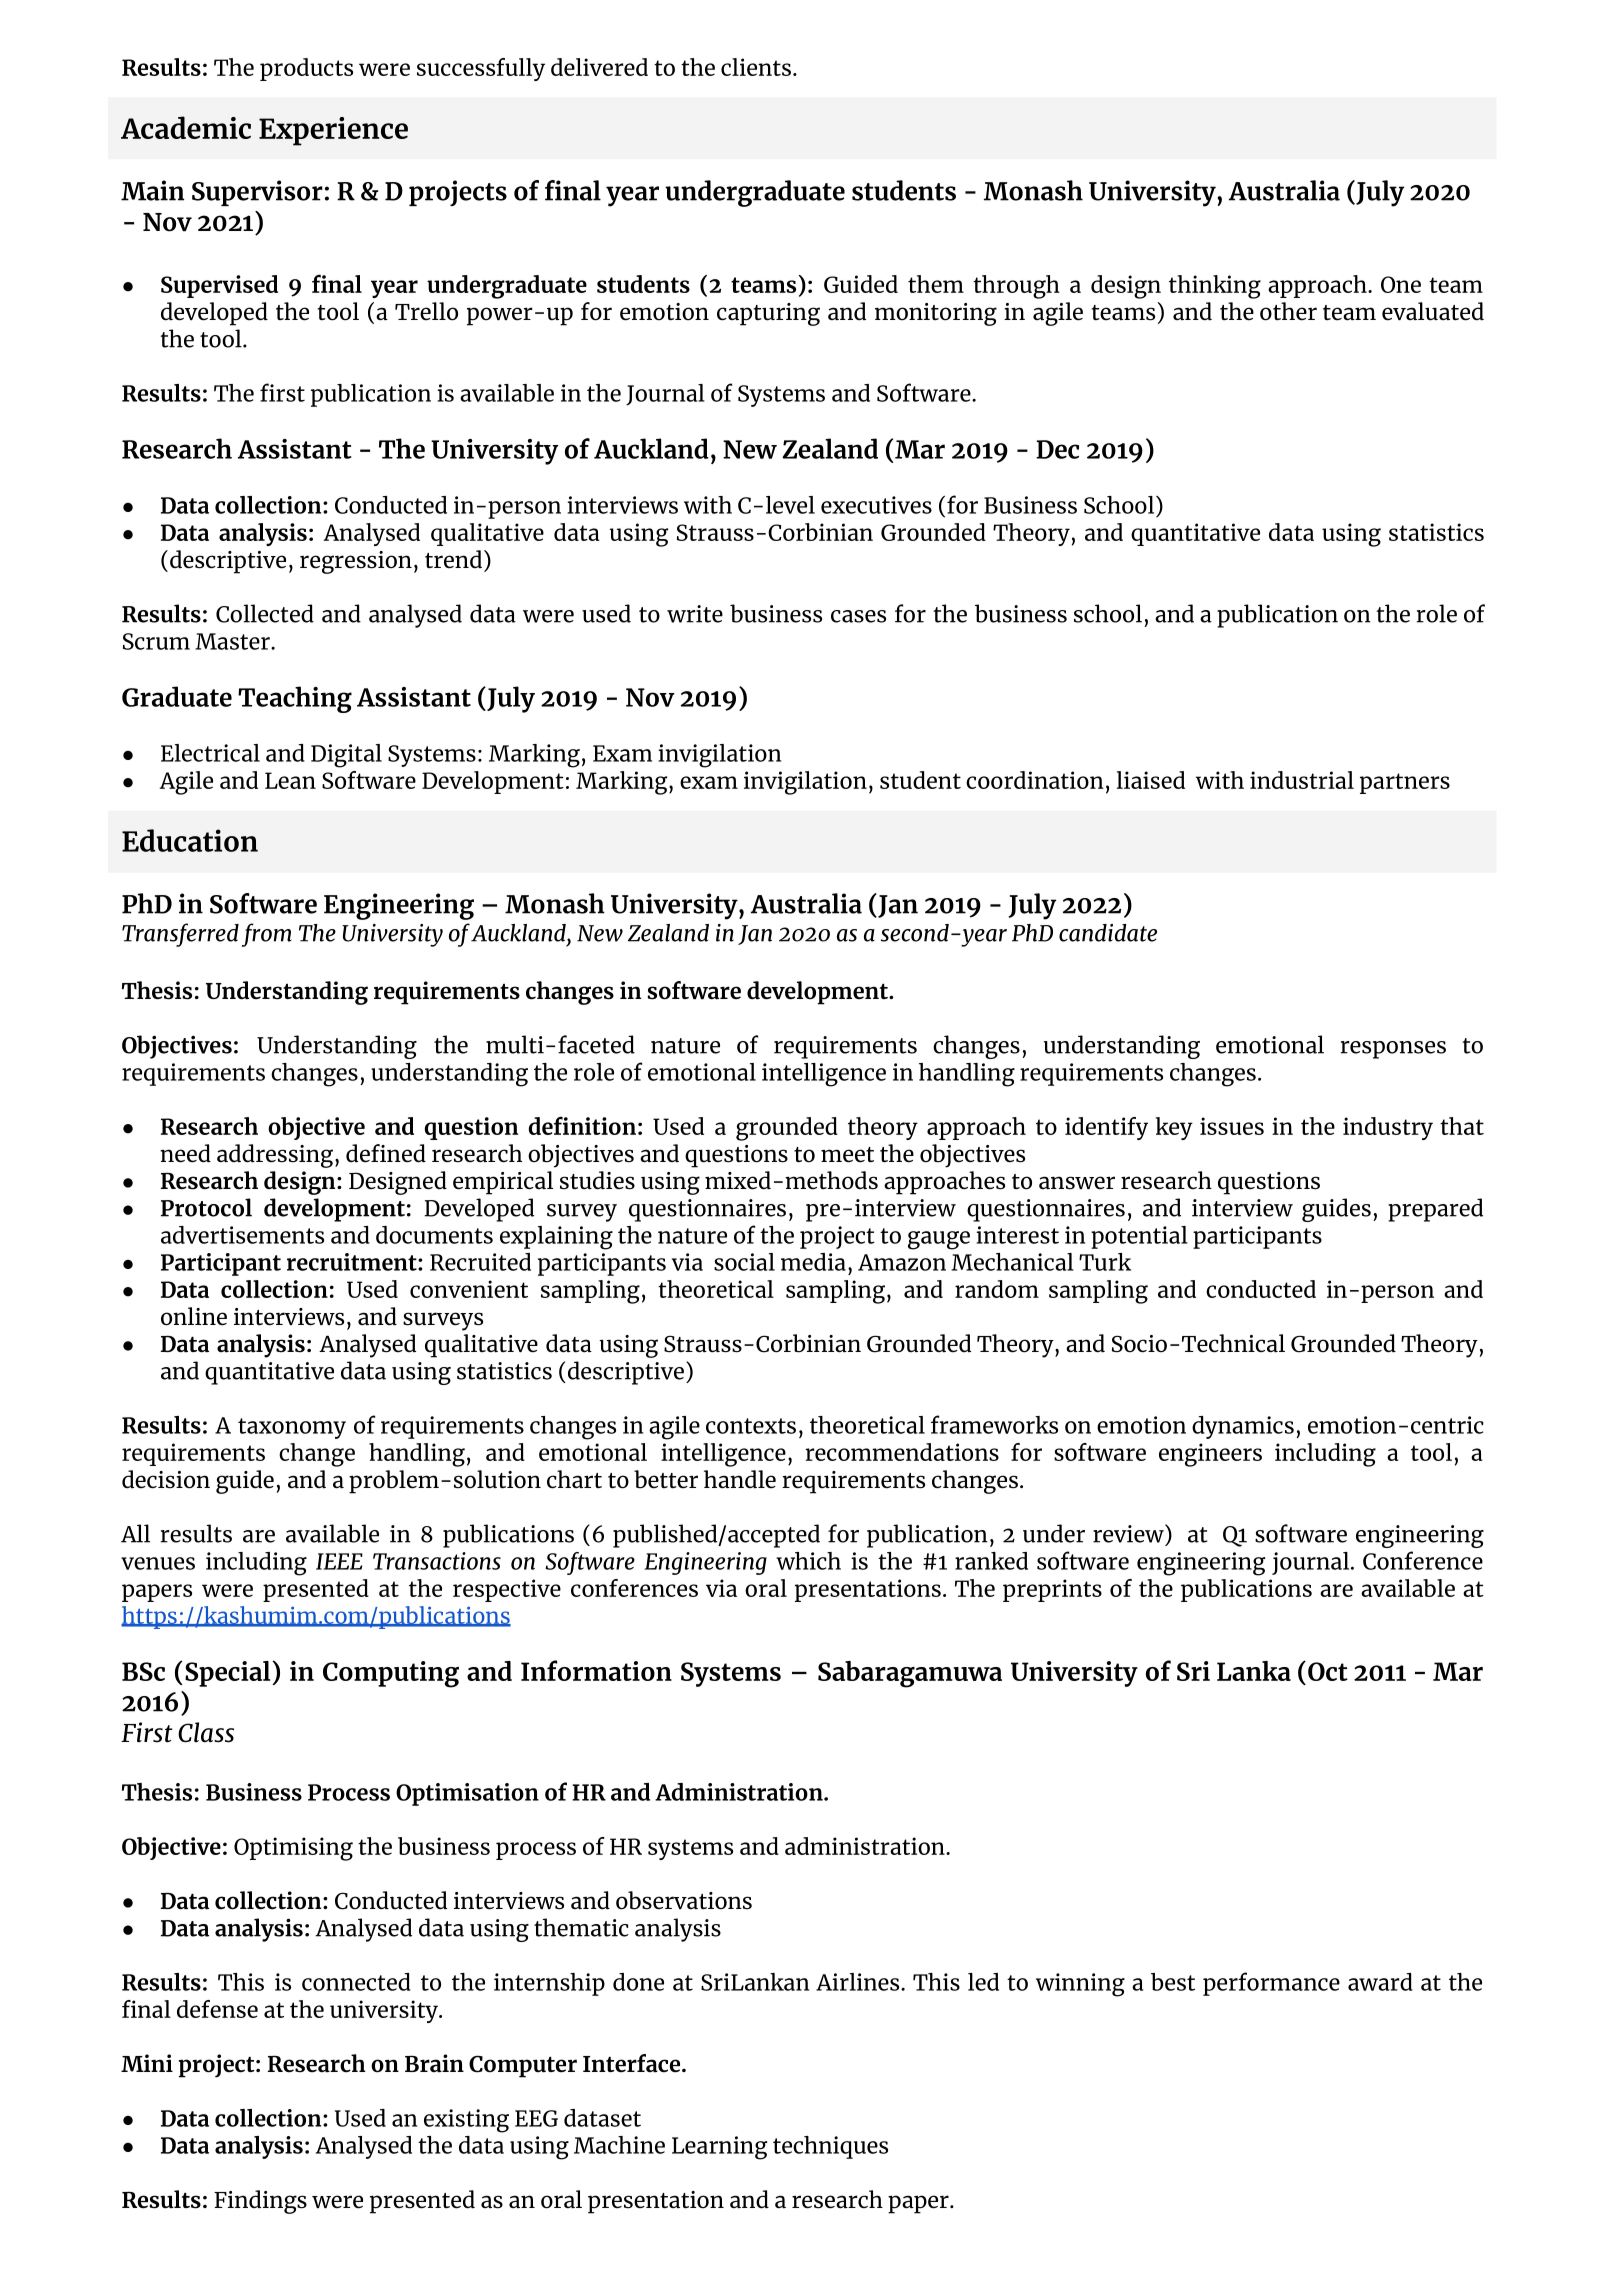  Describe the element at coordinates (260, 2202) in the image. I see `Findings` at that location.
